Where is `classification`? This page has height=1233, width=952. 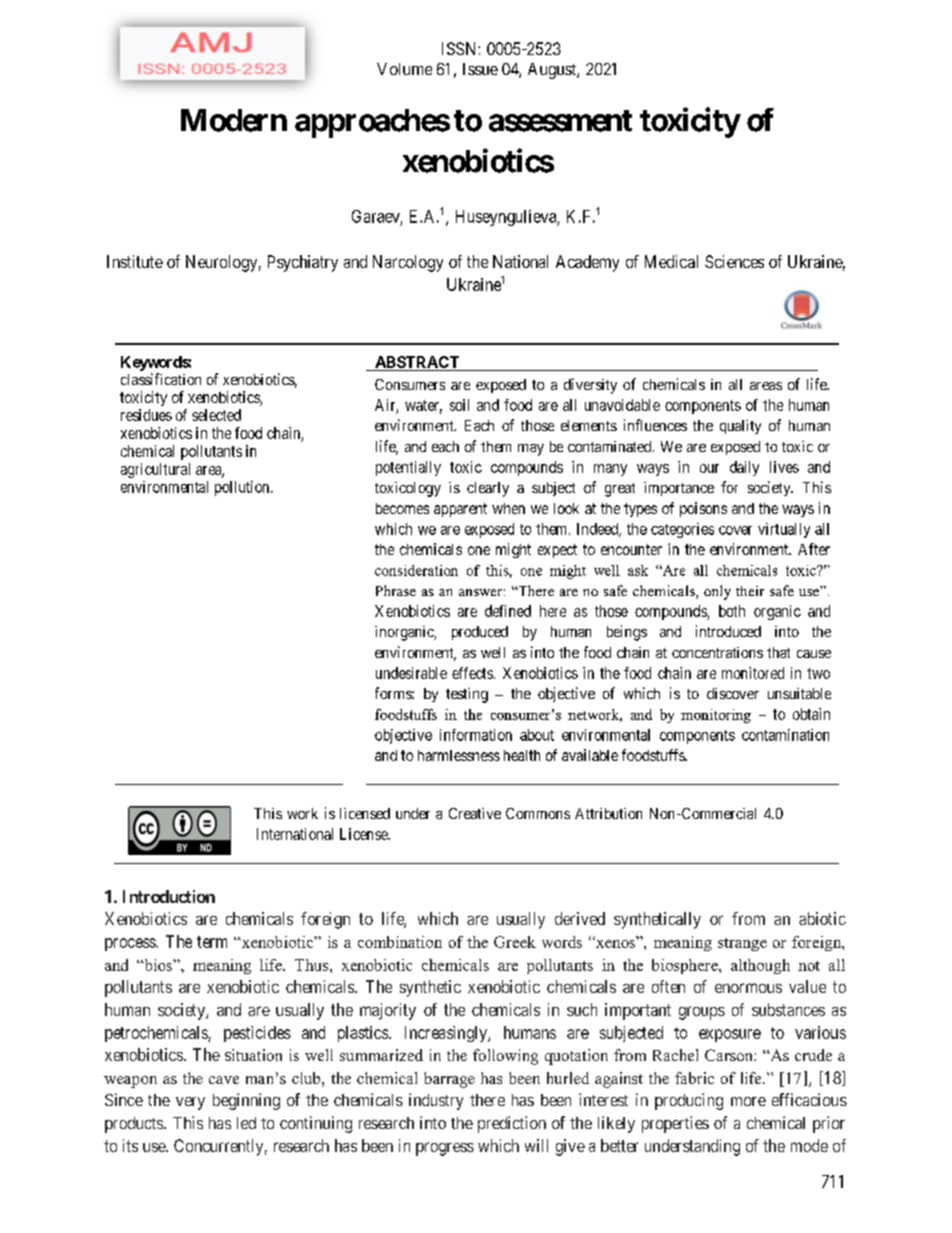
classification is located at coordinates (161, 379).
